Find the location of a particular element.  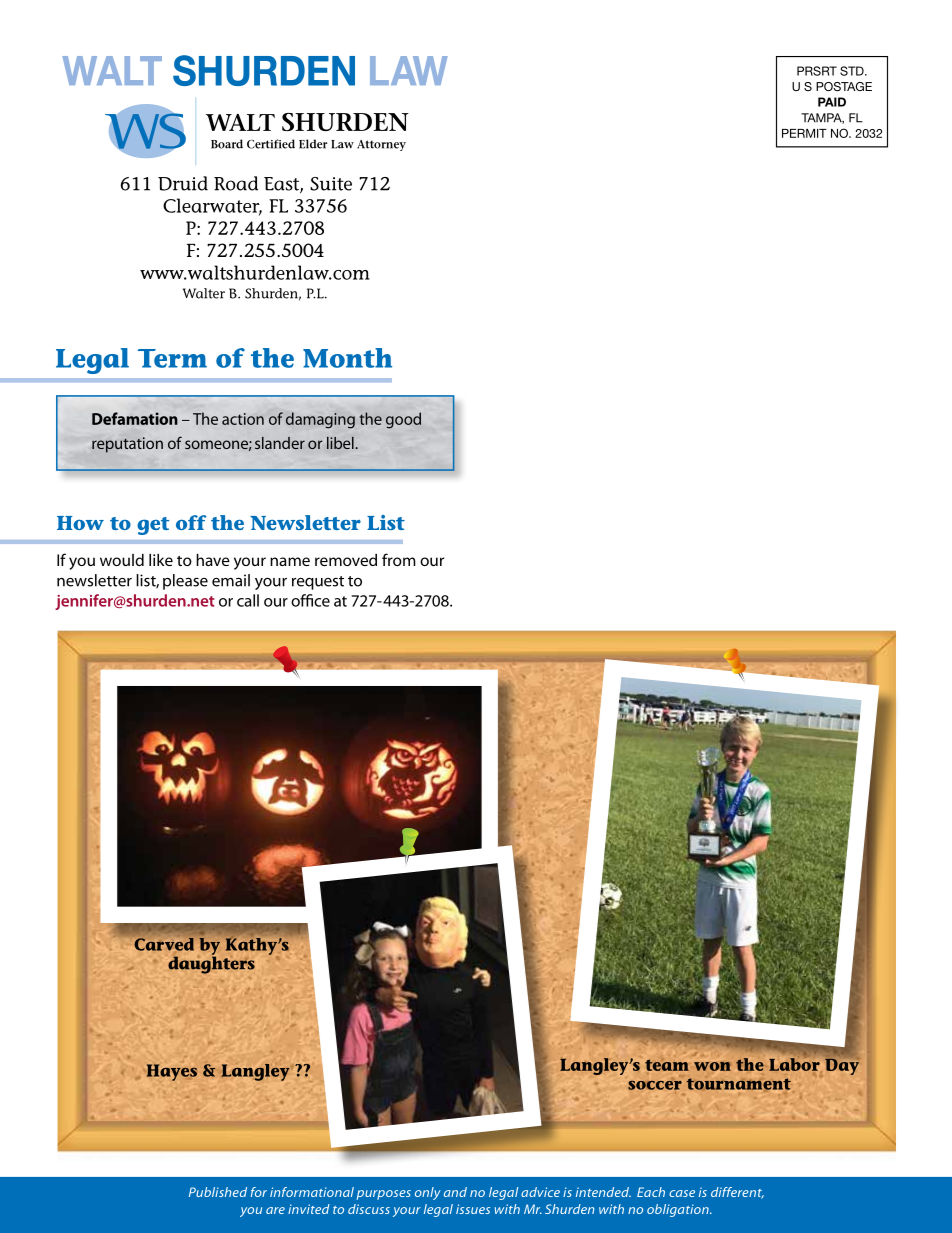

PAID is located at coordinates (832, 102).
